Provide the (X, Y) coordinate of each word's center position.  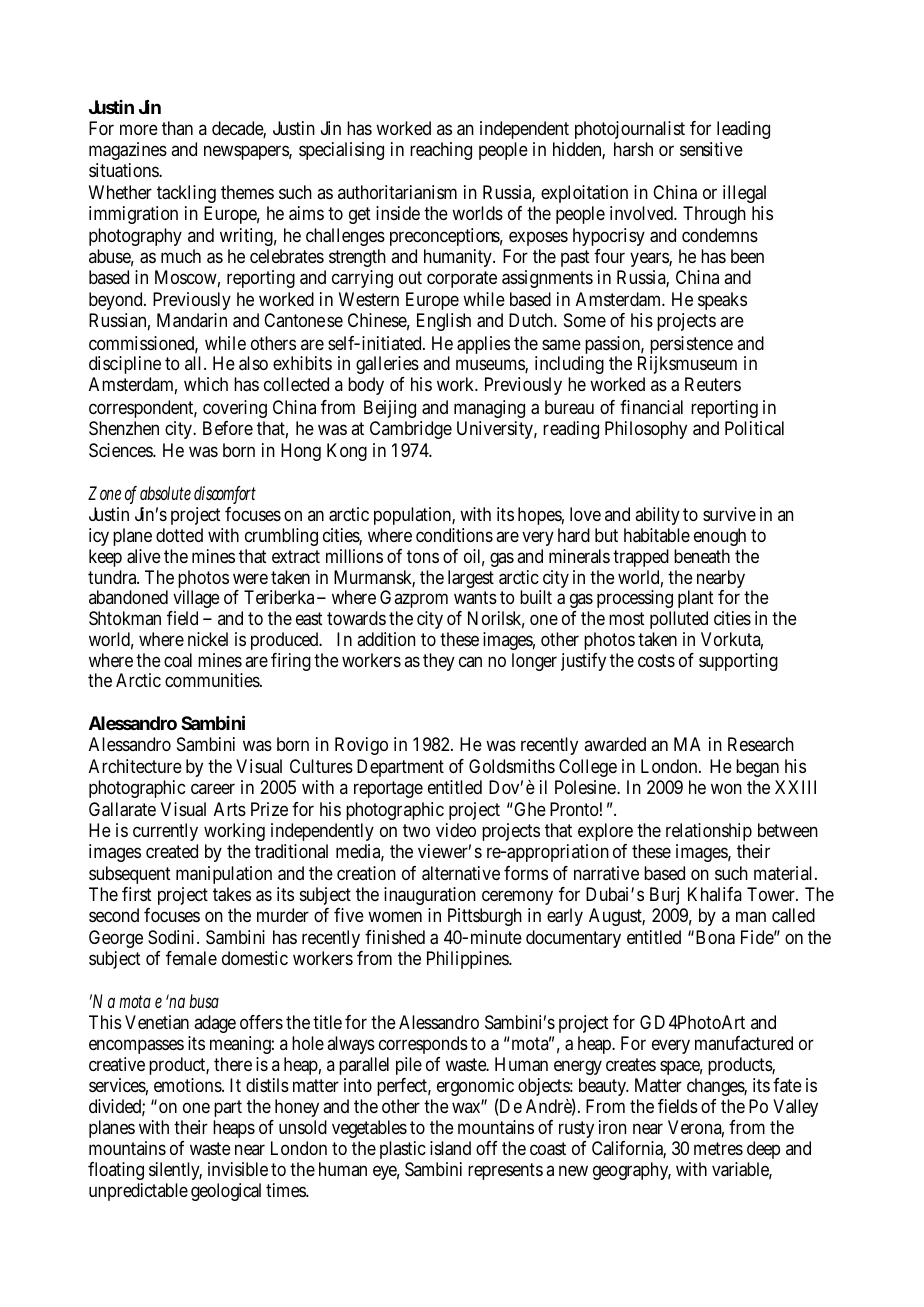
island (450, 1148)
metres (718, 1148)
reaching (441, 151)
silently (175, 1173)
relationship (709, 832)
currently (165, 832)
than (177, 128)
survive (729, 514)
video (456, 830)
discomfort (225, 494)
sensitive (711, 149)
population (414, 516)
